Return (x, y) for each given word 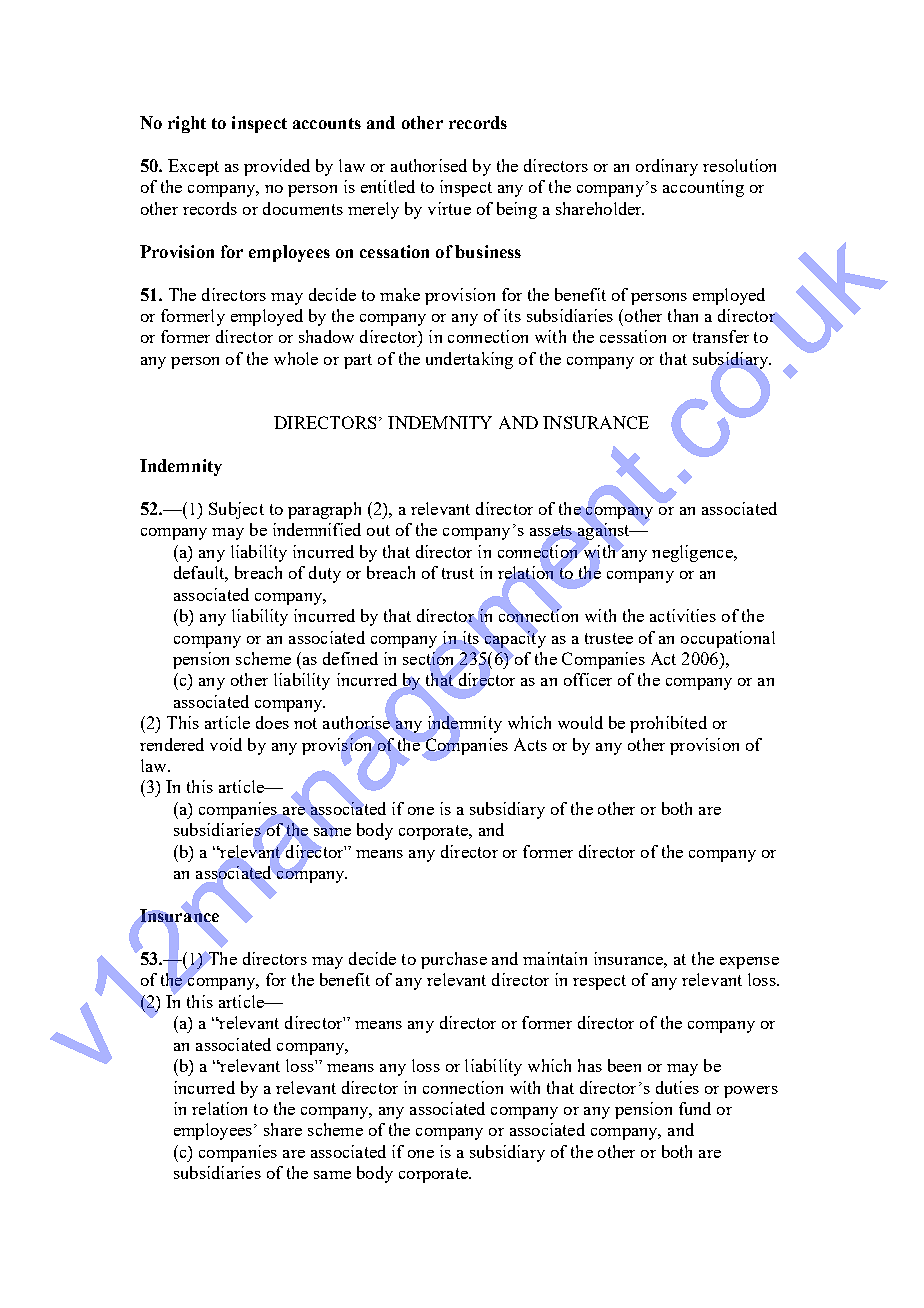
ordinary (667, 167)
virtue (449, 208)
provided (277, 167)
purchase (454, 960)
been (624, 1065)
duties (677, 1087)
